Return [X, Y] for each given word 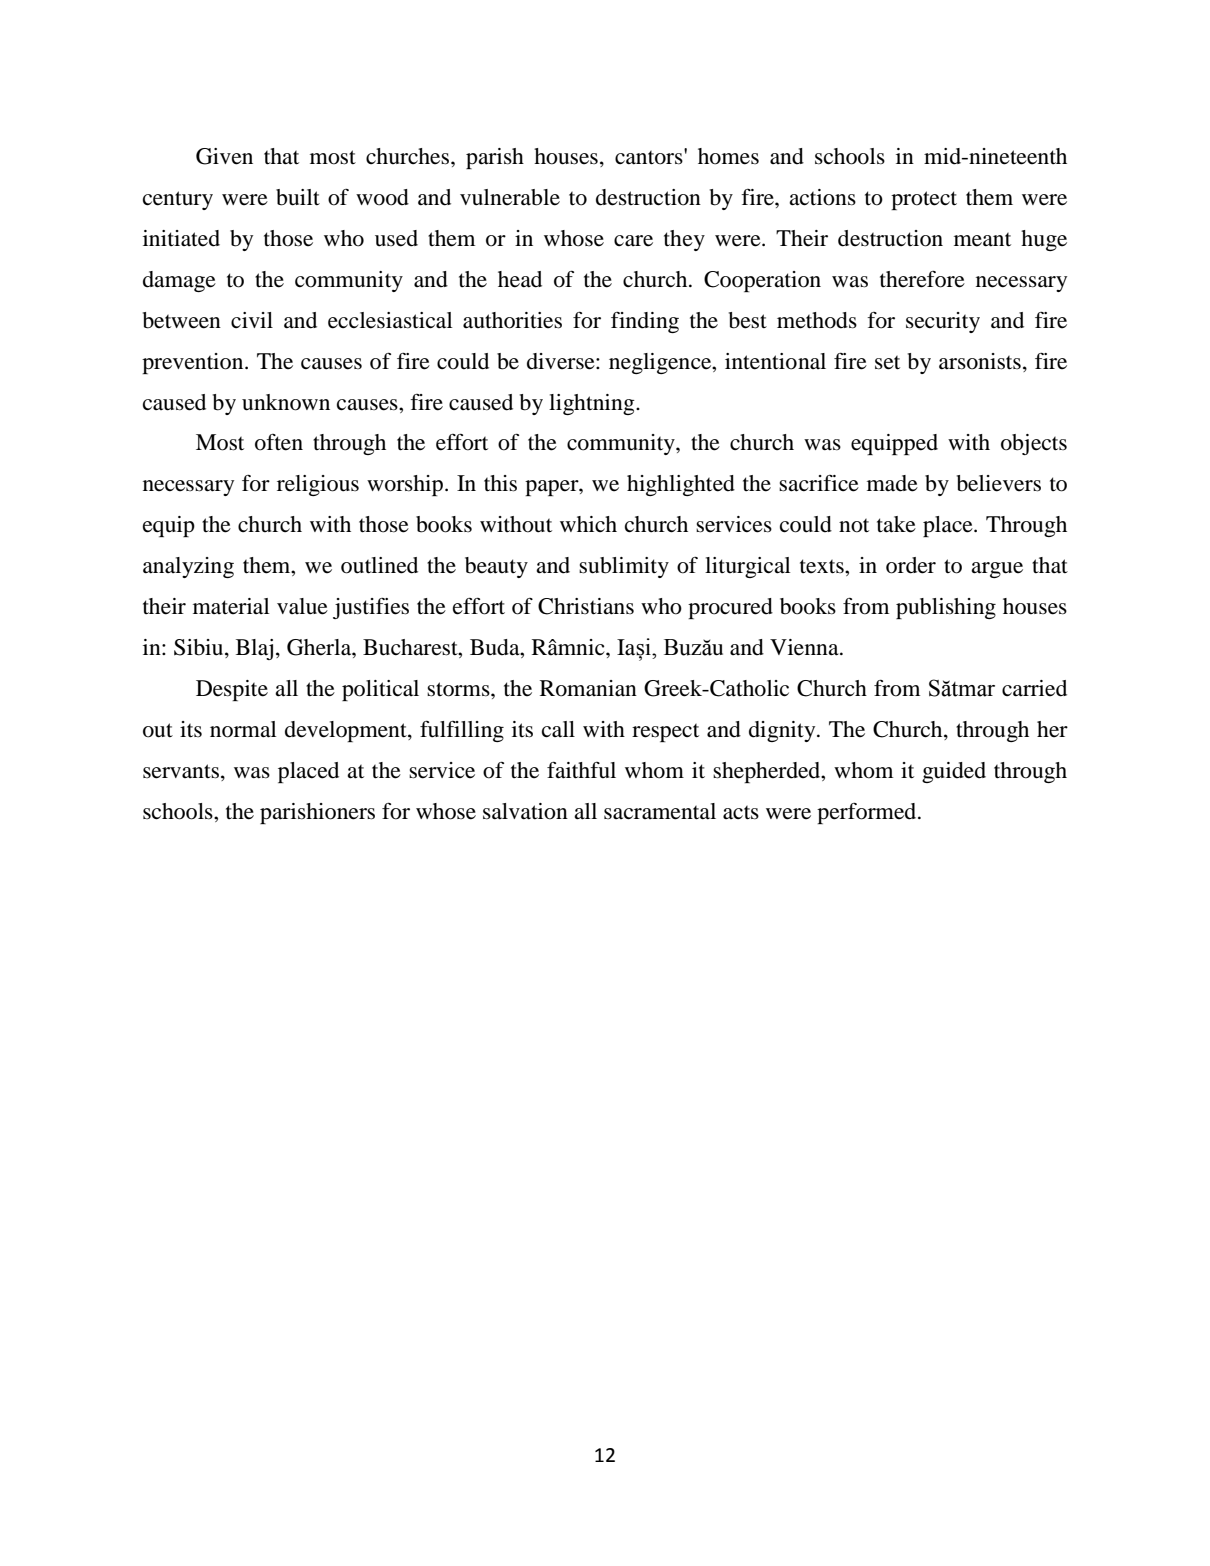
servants [181, 771]
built [298, 197]
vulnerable [510, 197]
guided [954, 772]
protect [924, 200]
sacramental [660, 811]
